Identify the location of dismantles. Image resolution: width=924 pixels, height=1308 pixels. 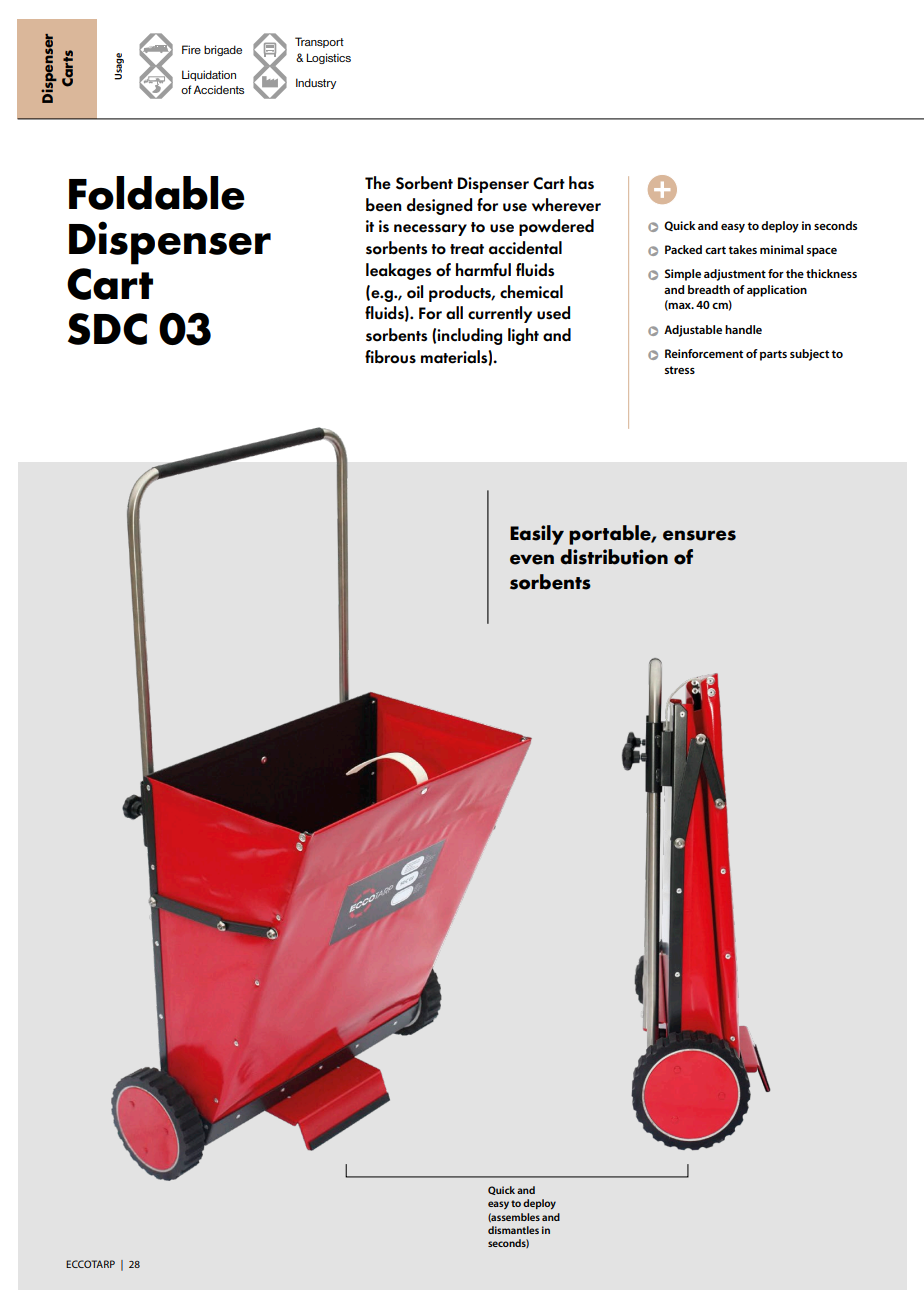
(513, 1230).
